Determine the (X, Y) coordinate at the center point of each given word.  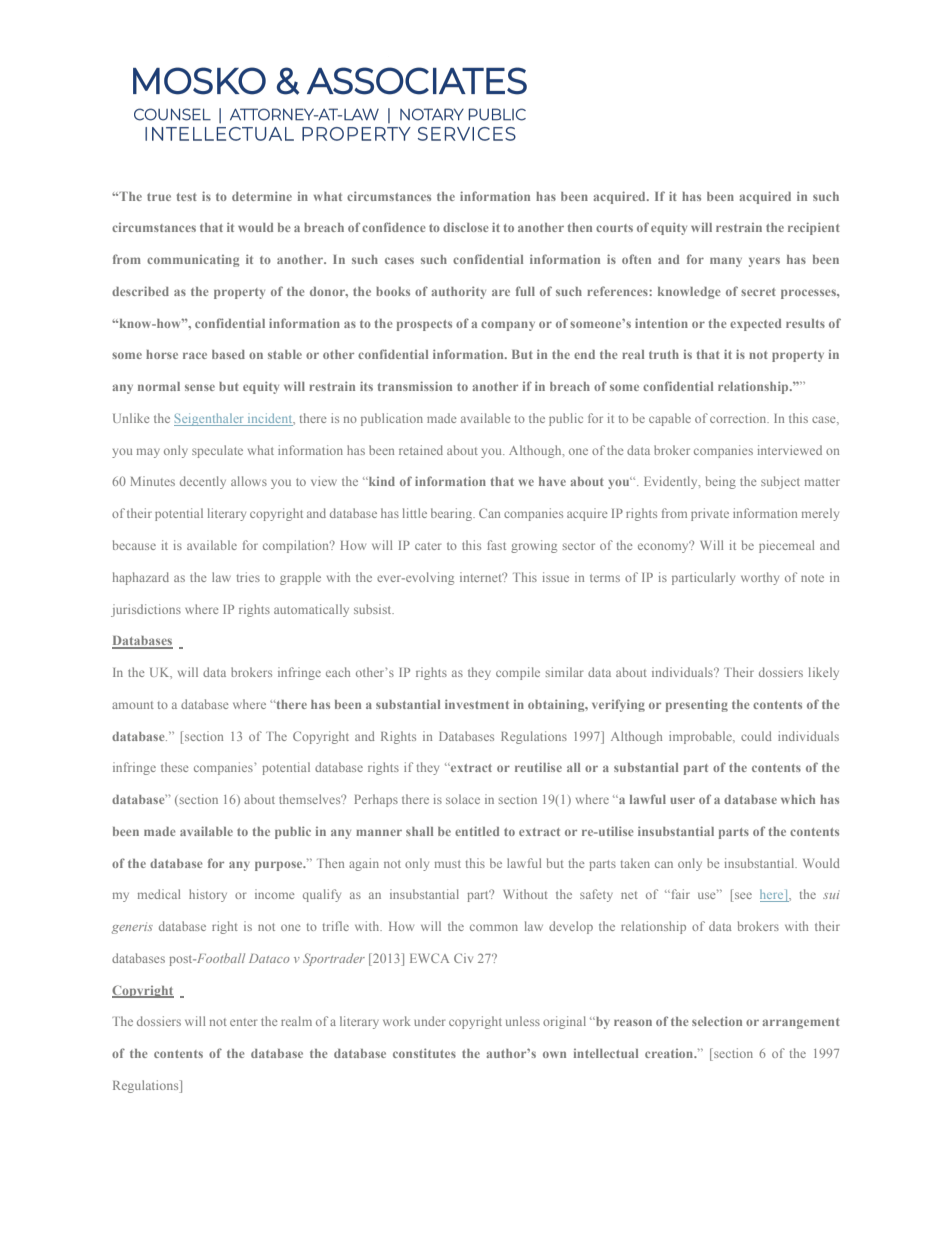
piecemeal (786, 546)
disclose (466, 227)
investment (477, 704)
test (187, 197)
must (448, 864)
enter (243, 1022)
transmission (415, 386)
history (208, 895)
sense (200, 387)
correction (739, 418)
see (743, 895)
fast (496, 545)
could (756, 736)
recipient (814, 228)
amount (133, 705)
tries (248, 577)
